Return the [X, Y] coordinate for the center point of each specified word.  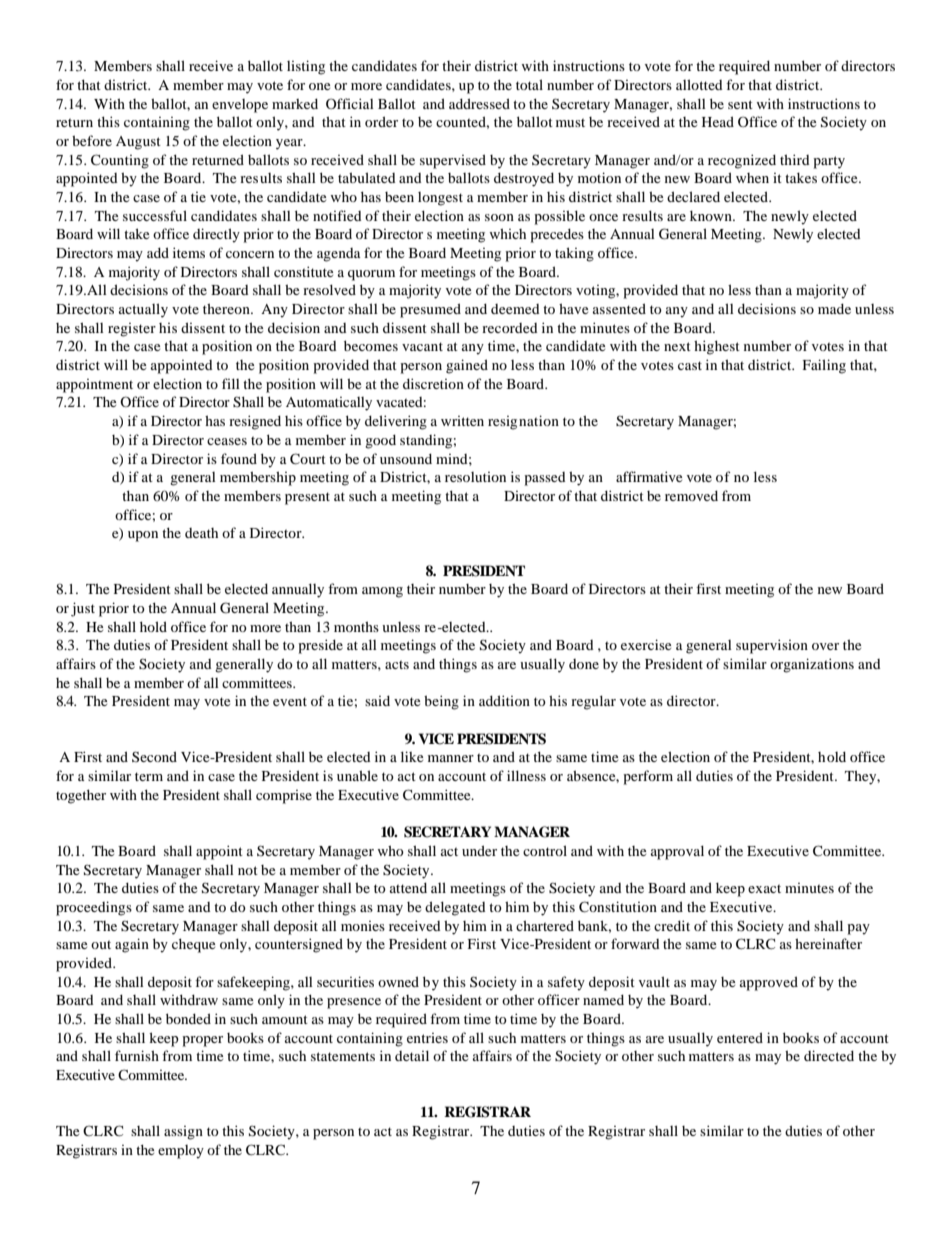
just [83, 609]
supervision [772, 646]
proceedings [94, 908]
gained [467, 366]
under [479, 850]
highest [717, 347]
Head [718, 121]
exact [764, 888]
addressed [479, 103]
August [138, 143]
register [132, 330]
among [382, 592]
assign [183, 1133]
